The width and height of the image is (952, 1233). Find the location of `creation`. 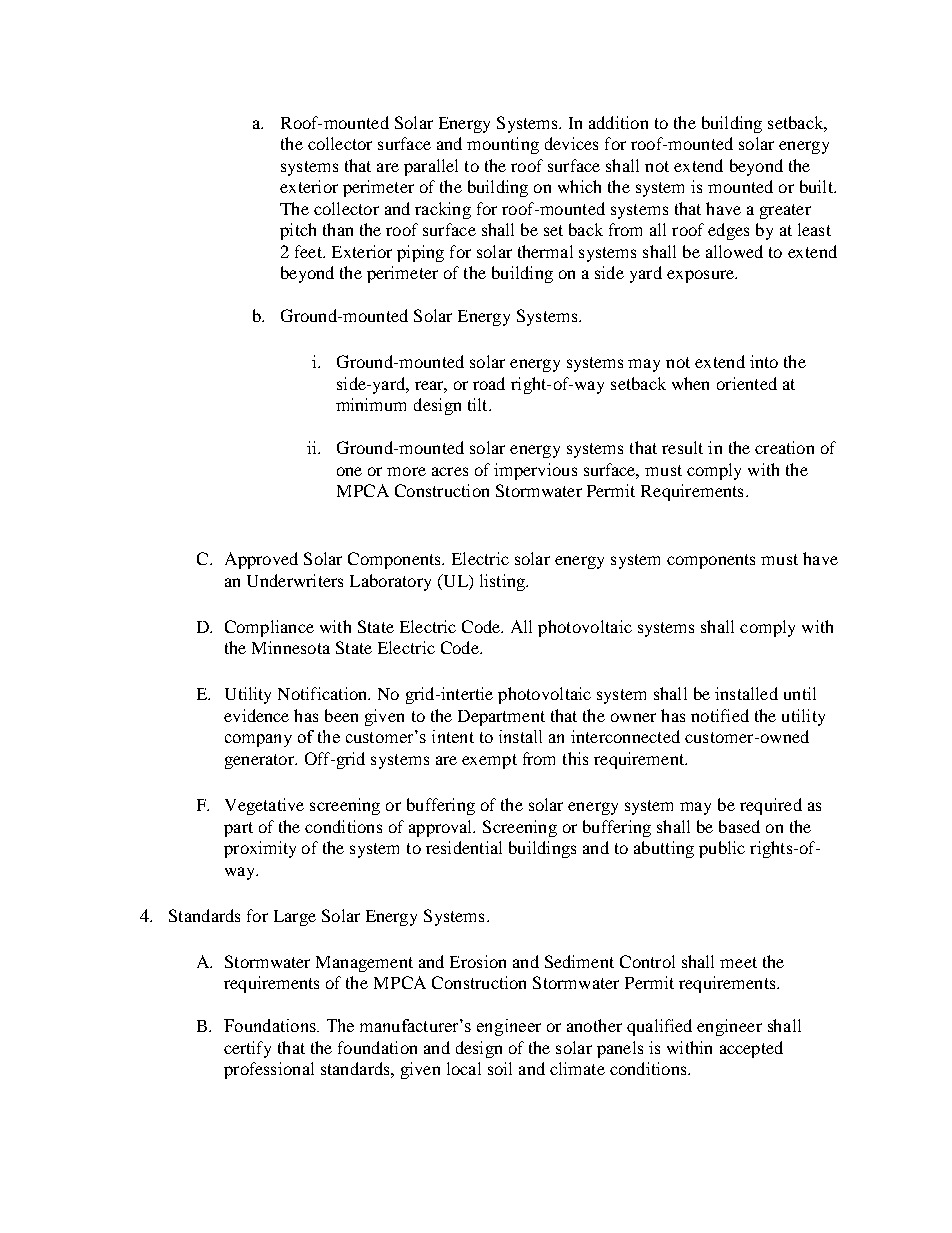

creation is located at coordinates (784, 447).
